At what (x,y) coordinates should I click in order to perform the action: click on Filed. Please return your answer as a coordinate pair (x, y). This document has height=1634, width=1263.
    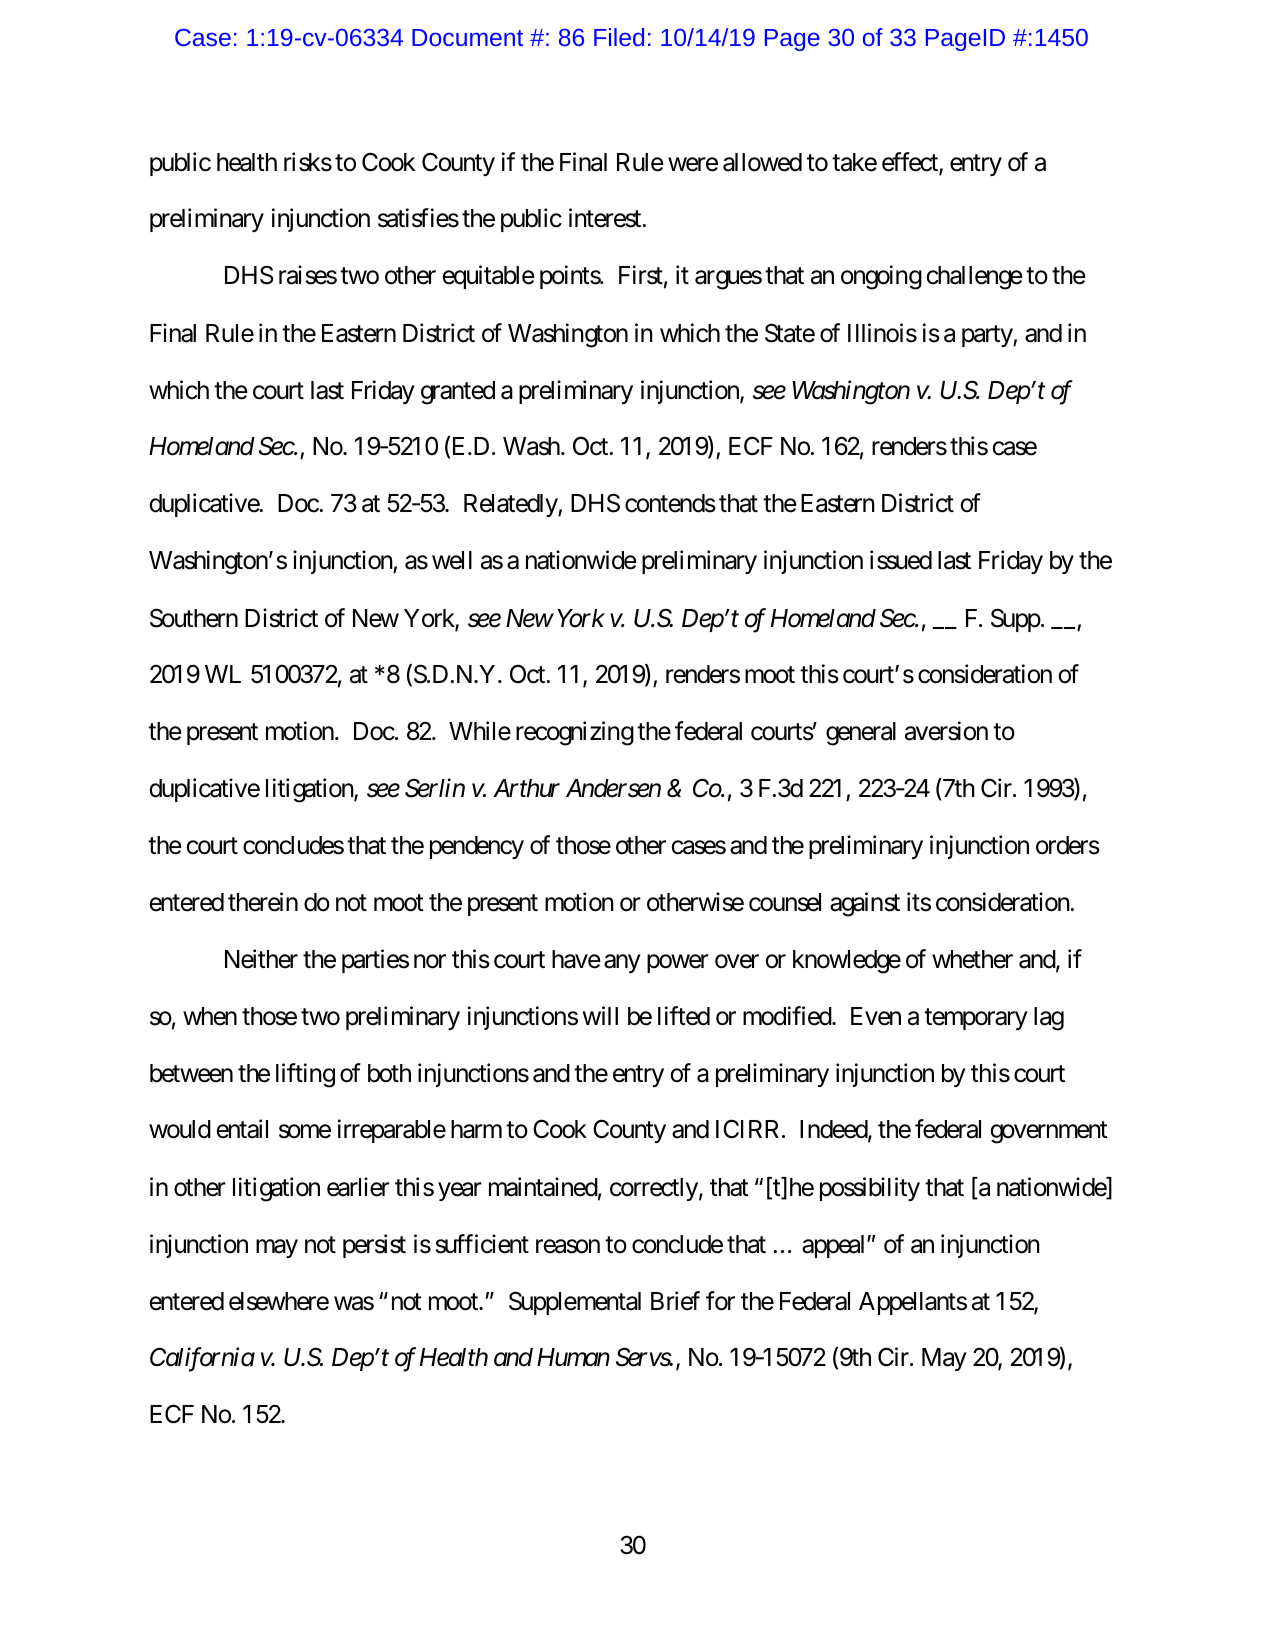
    Looking at the image, I should click on (619, 37).
